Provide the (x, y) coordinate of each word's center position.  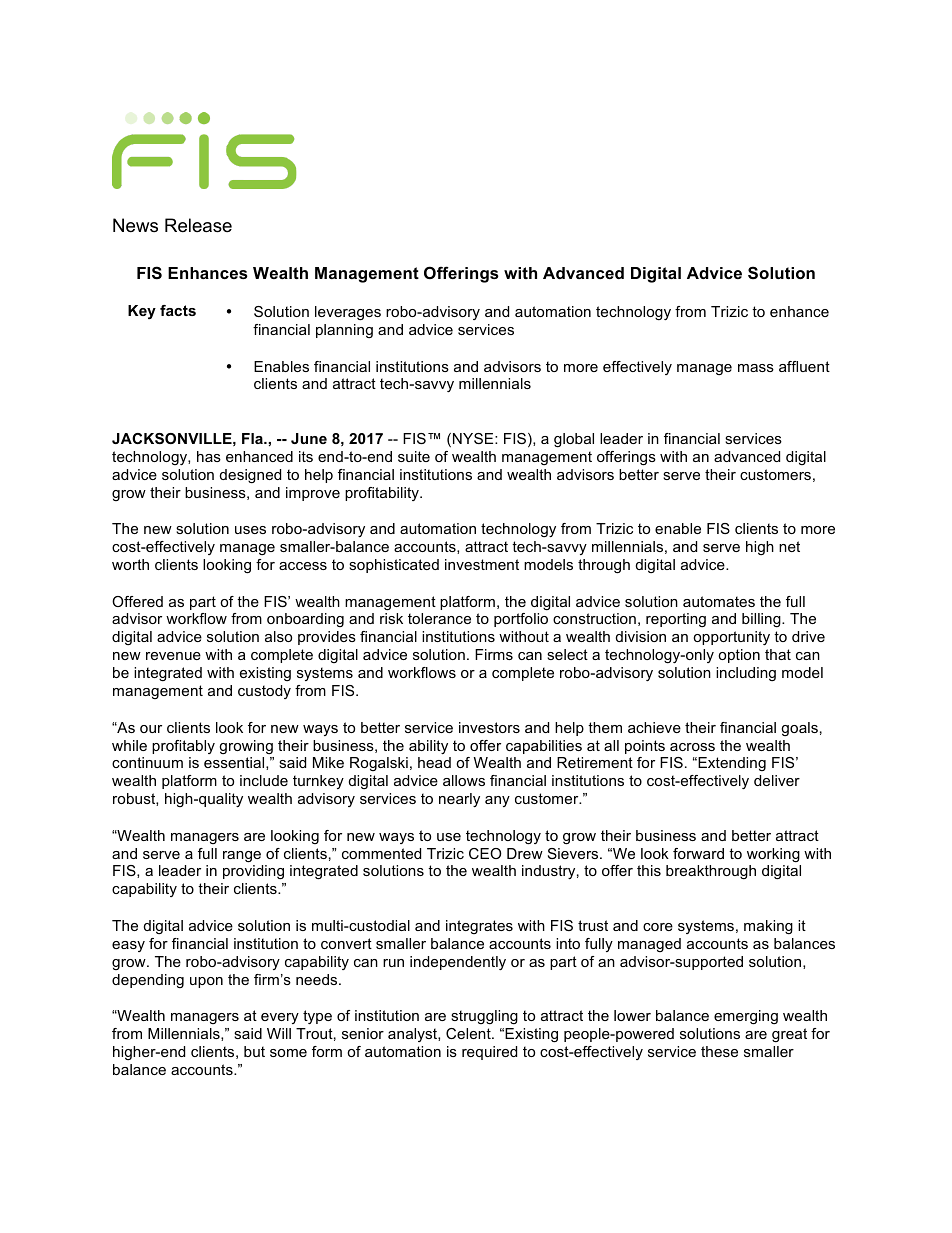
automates (719, 601)
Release (198, 225)
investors (489, 727)
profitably (183, 747)
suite (414, 456)
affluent (804, 366)
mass (756, 368)
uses (250, 530)
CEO (485, 853)
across (692, 747)
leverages (348, 313)
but (254, 1051)
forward (698, 853)
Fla (253, 438)
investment (482, 564)
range (242, 857)
